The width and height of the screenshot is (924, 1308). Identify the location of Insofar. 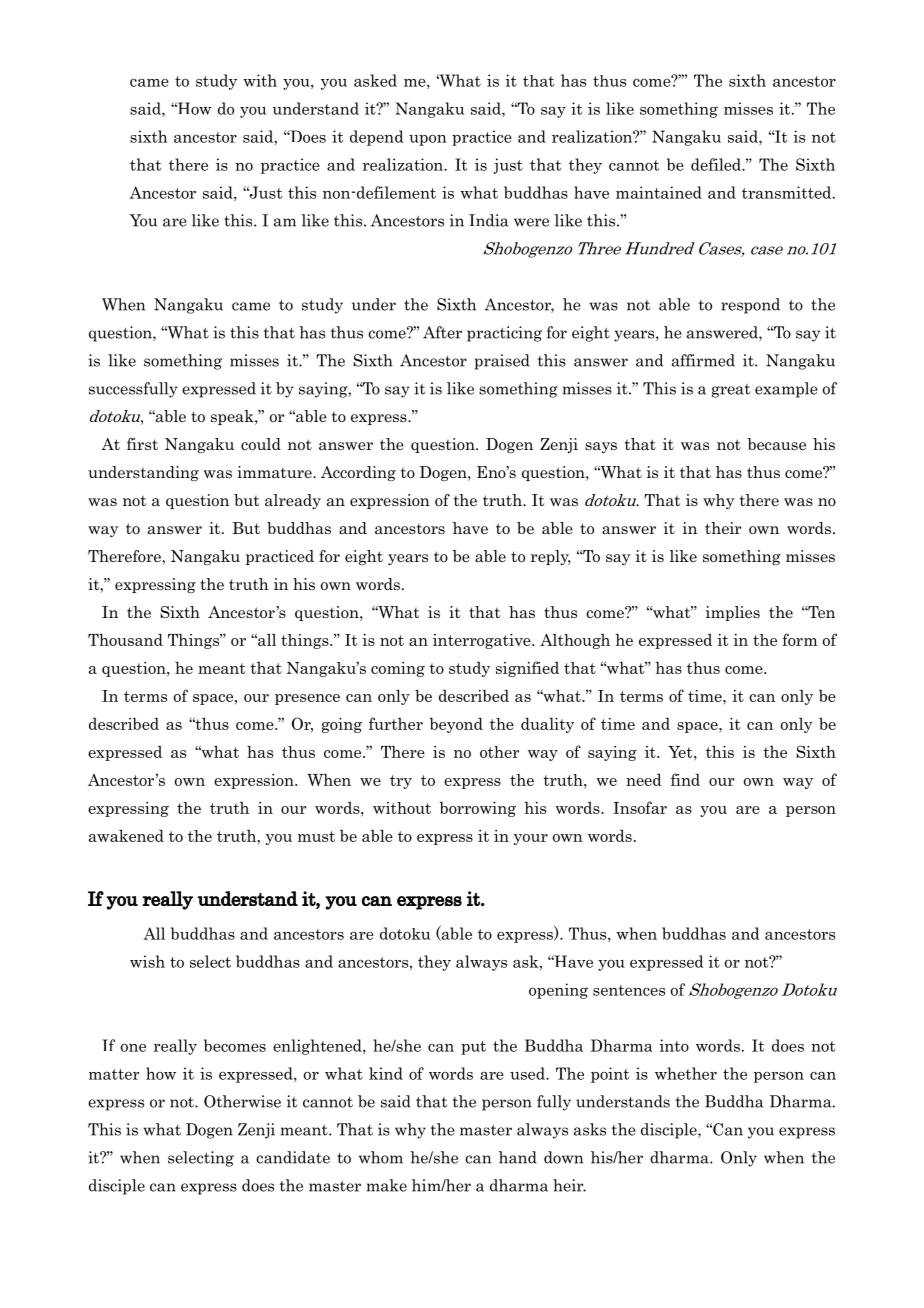
(640, 807).
